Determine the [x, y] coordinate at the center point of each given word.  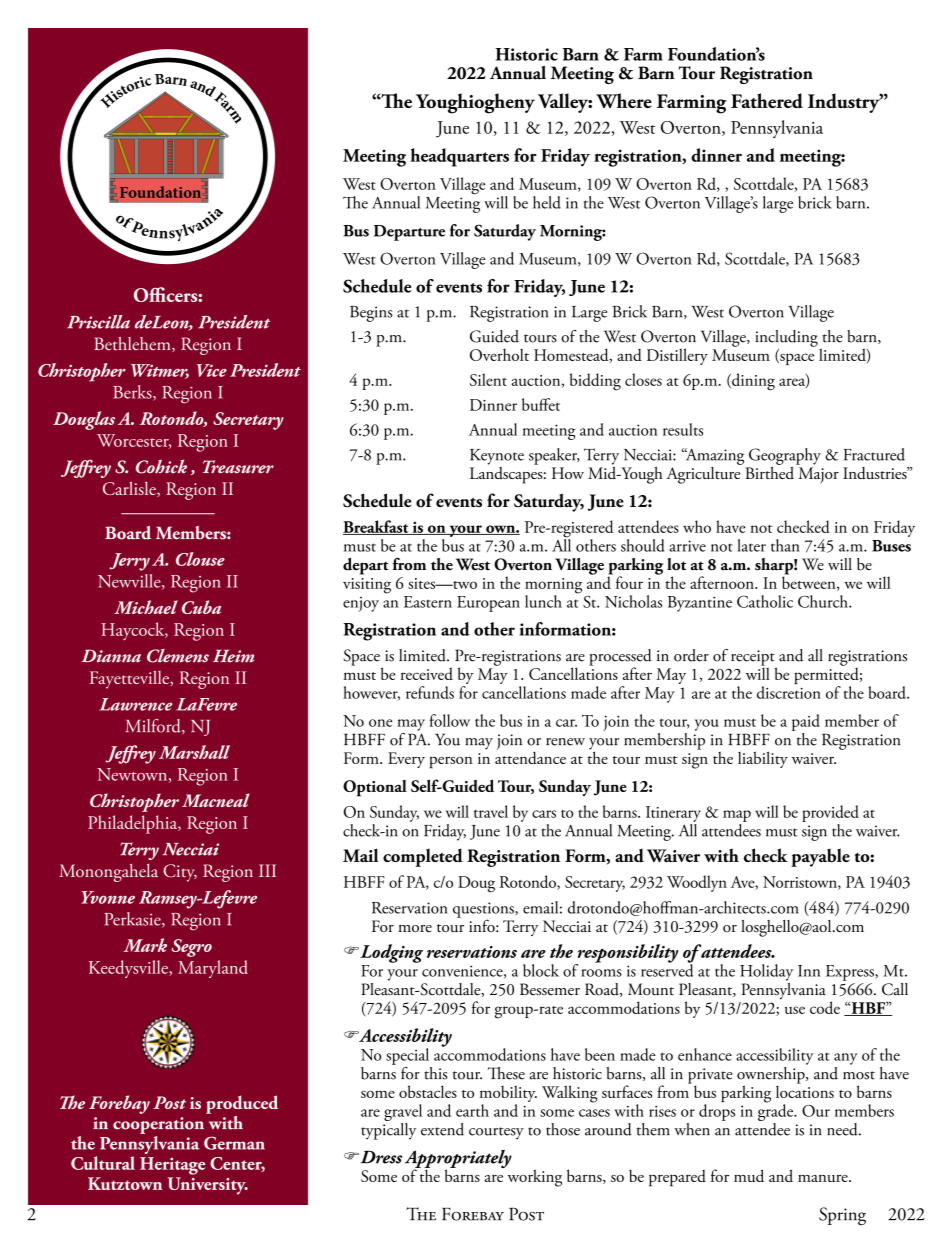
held [547, 202]
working [535, 1178]
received [426, 673]
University [208, 1186]
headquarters [459, 157]
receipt [754, 659]
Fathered [767, 100]
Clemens [178, 656]
